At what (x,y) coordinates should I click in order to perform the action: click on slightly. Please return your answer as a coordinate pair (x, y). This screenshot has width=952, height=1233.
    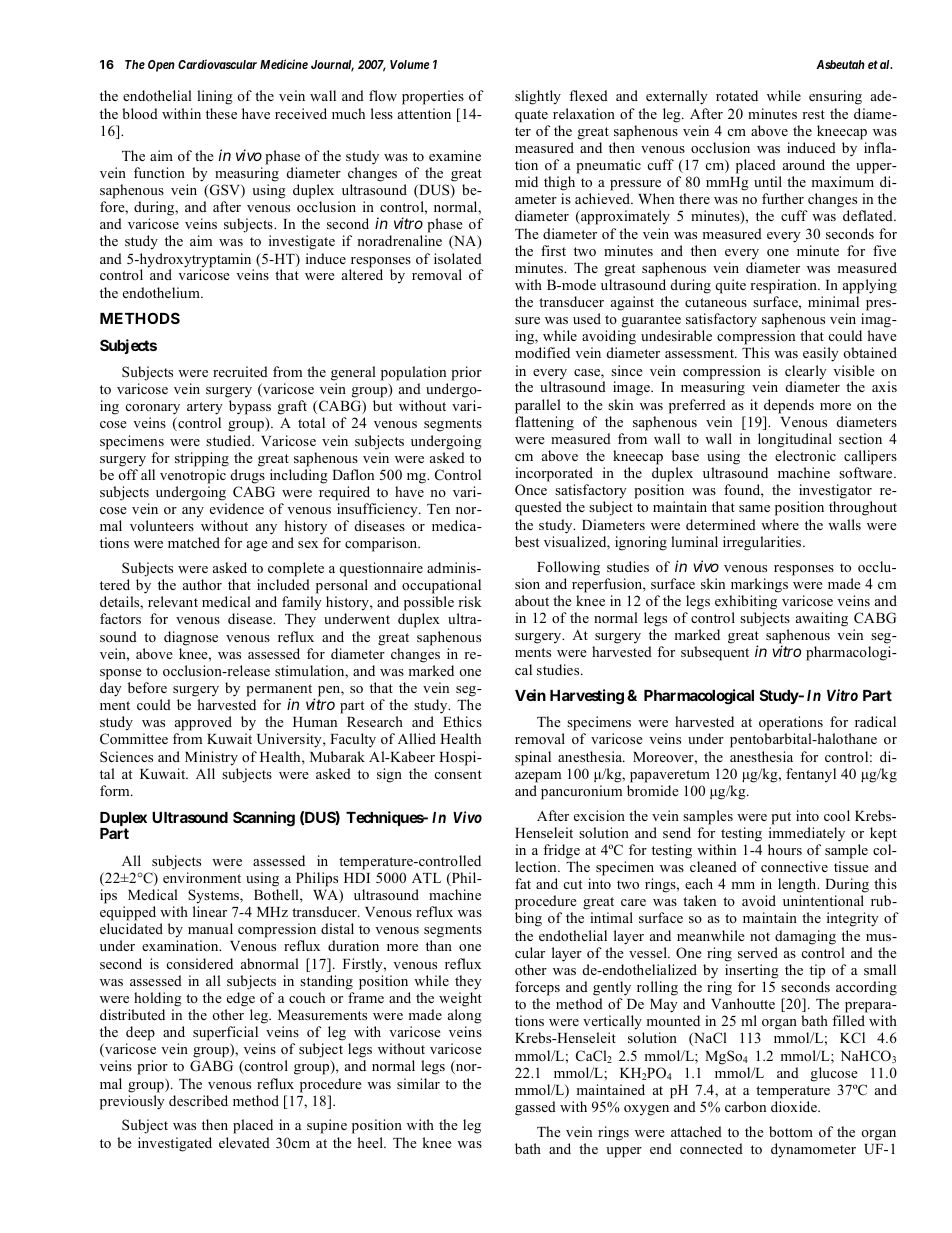
    Looking at the image, I should click on (538, 97).
